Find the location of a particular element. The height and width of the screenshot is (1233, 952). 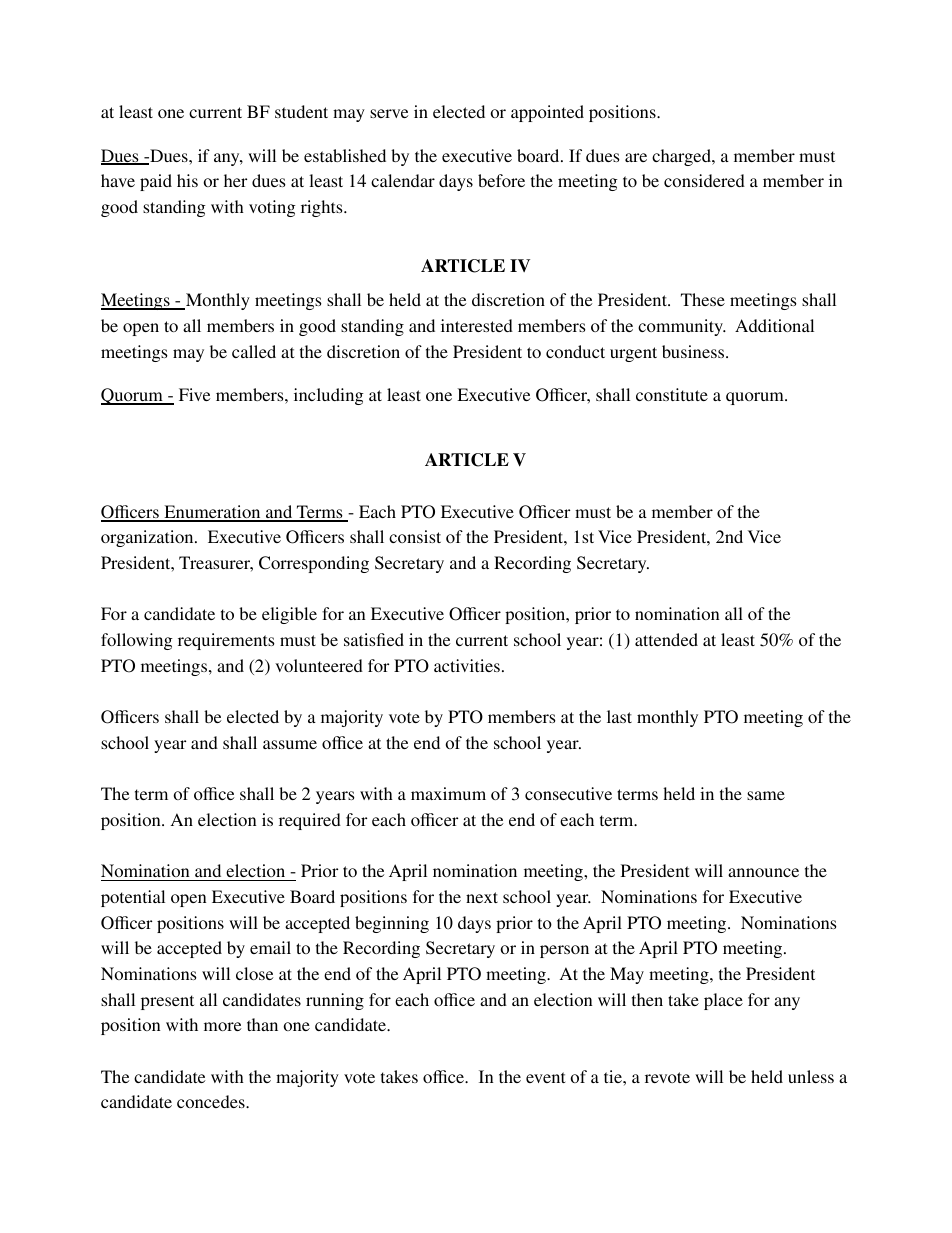

charged is located at coordinates (682, 157).
